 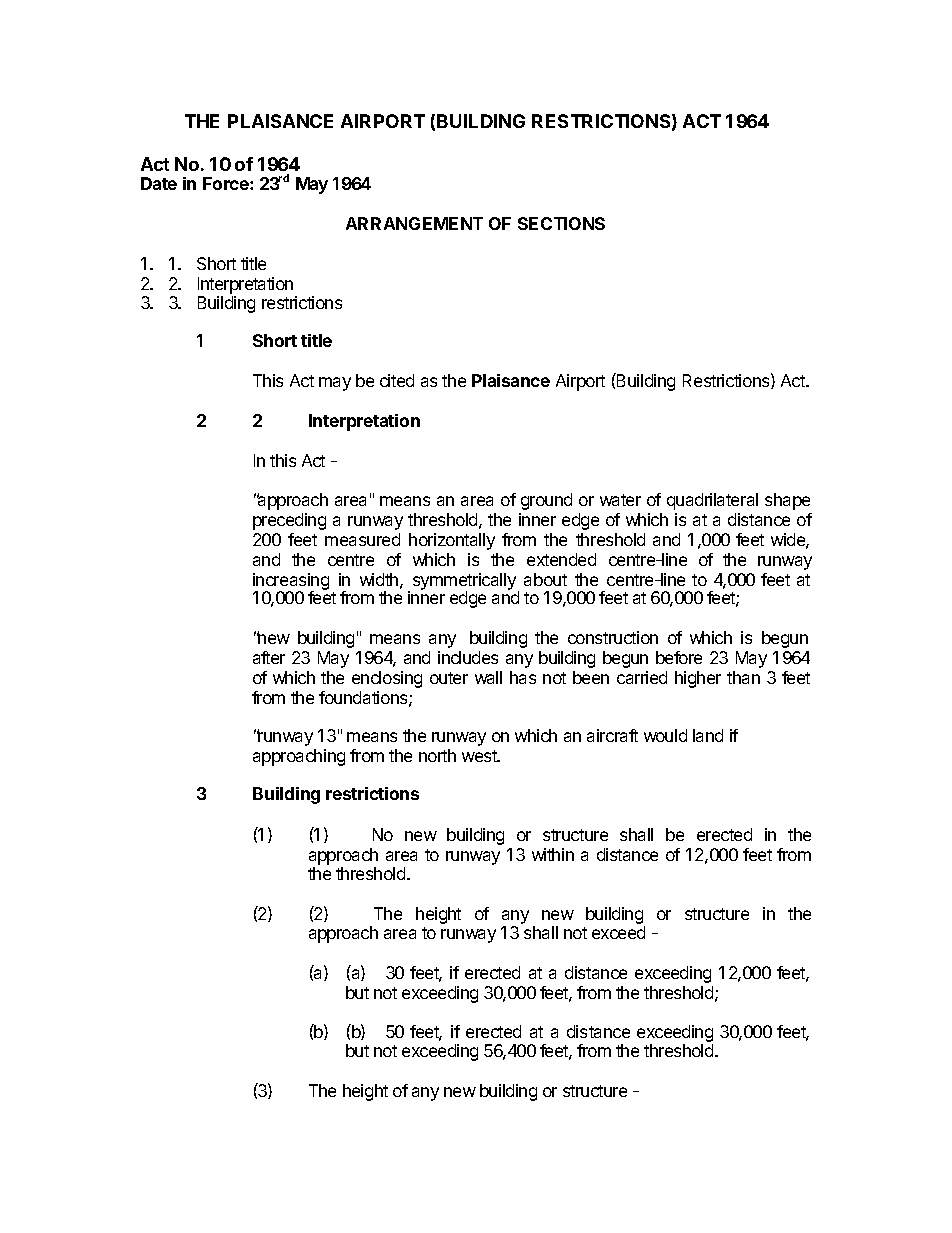 I want to click on ARRANGEMENT, so click(x=414, y=223).
